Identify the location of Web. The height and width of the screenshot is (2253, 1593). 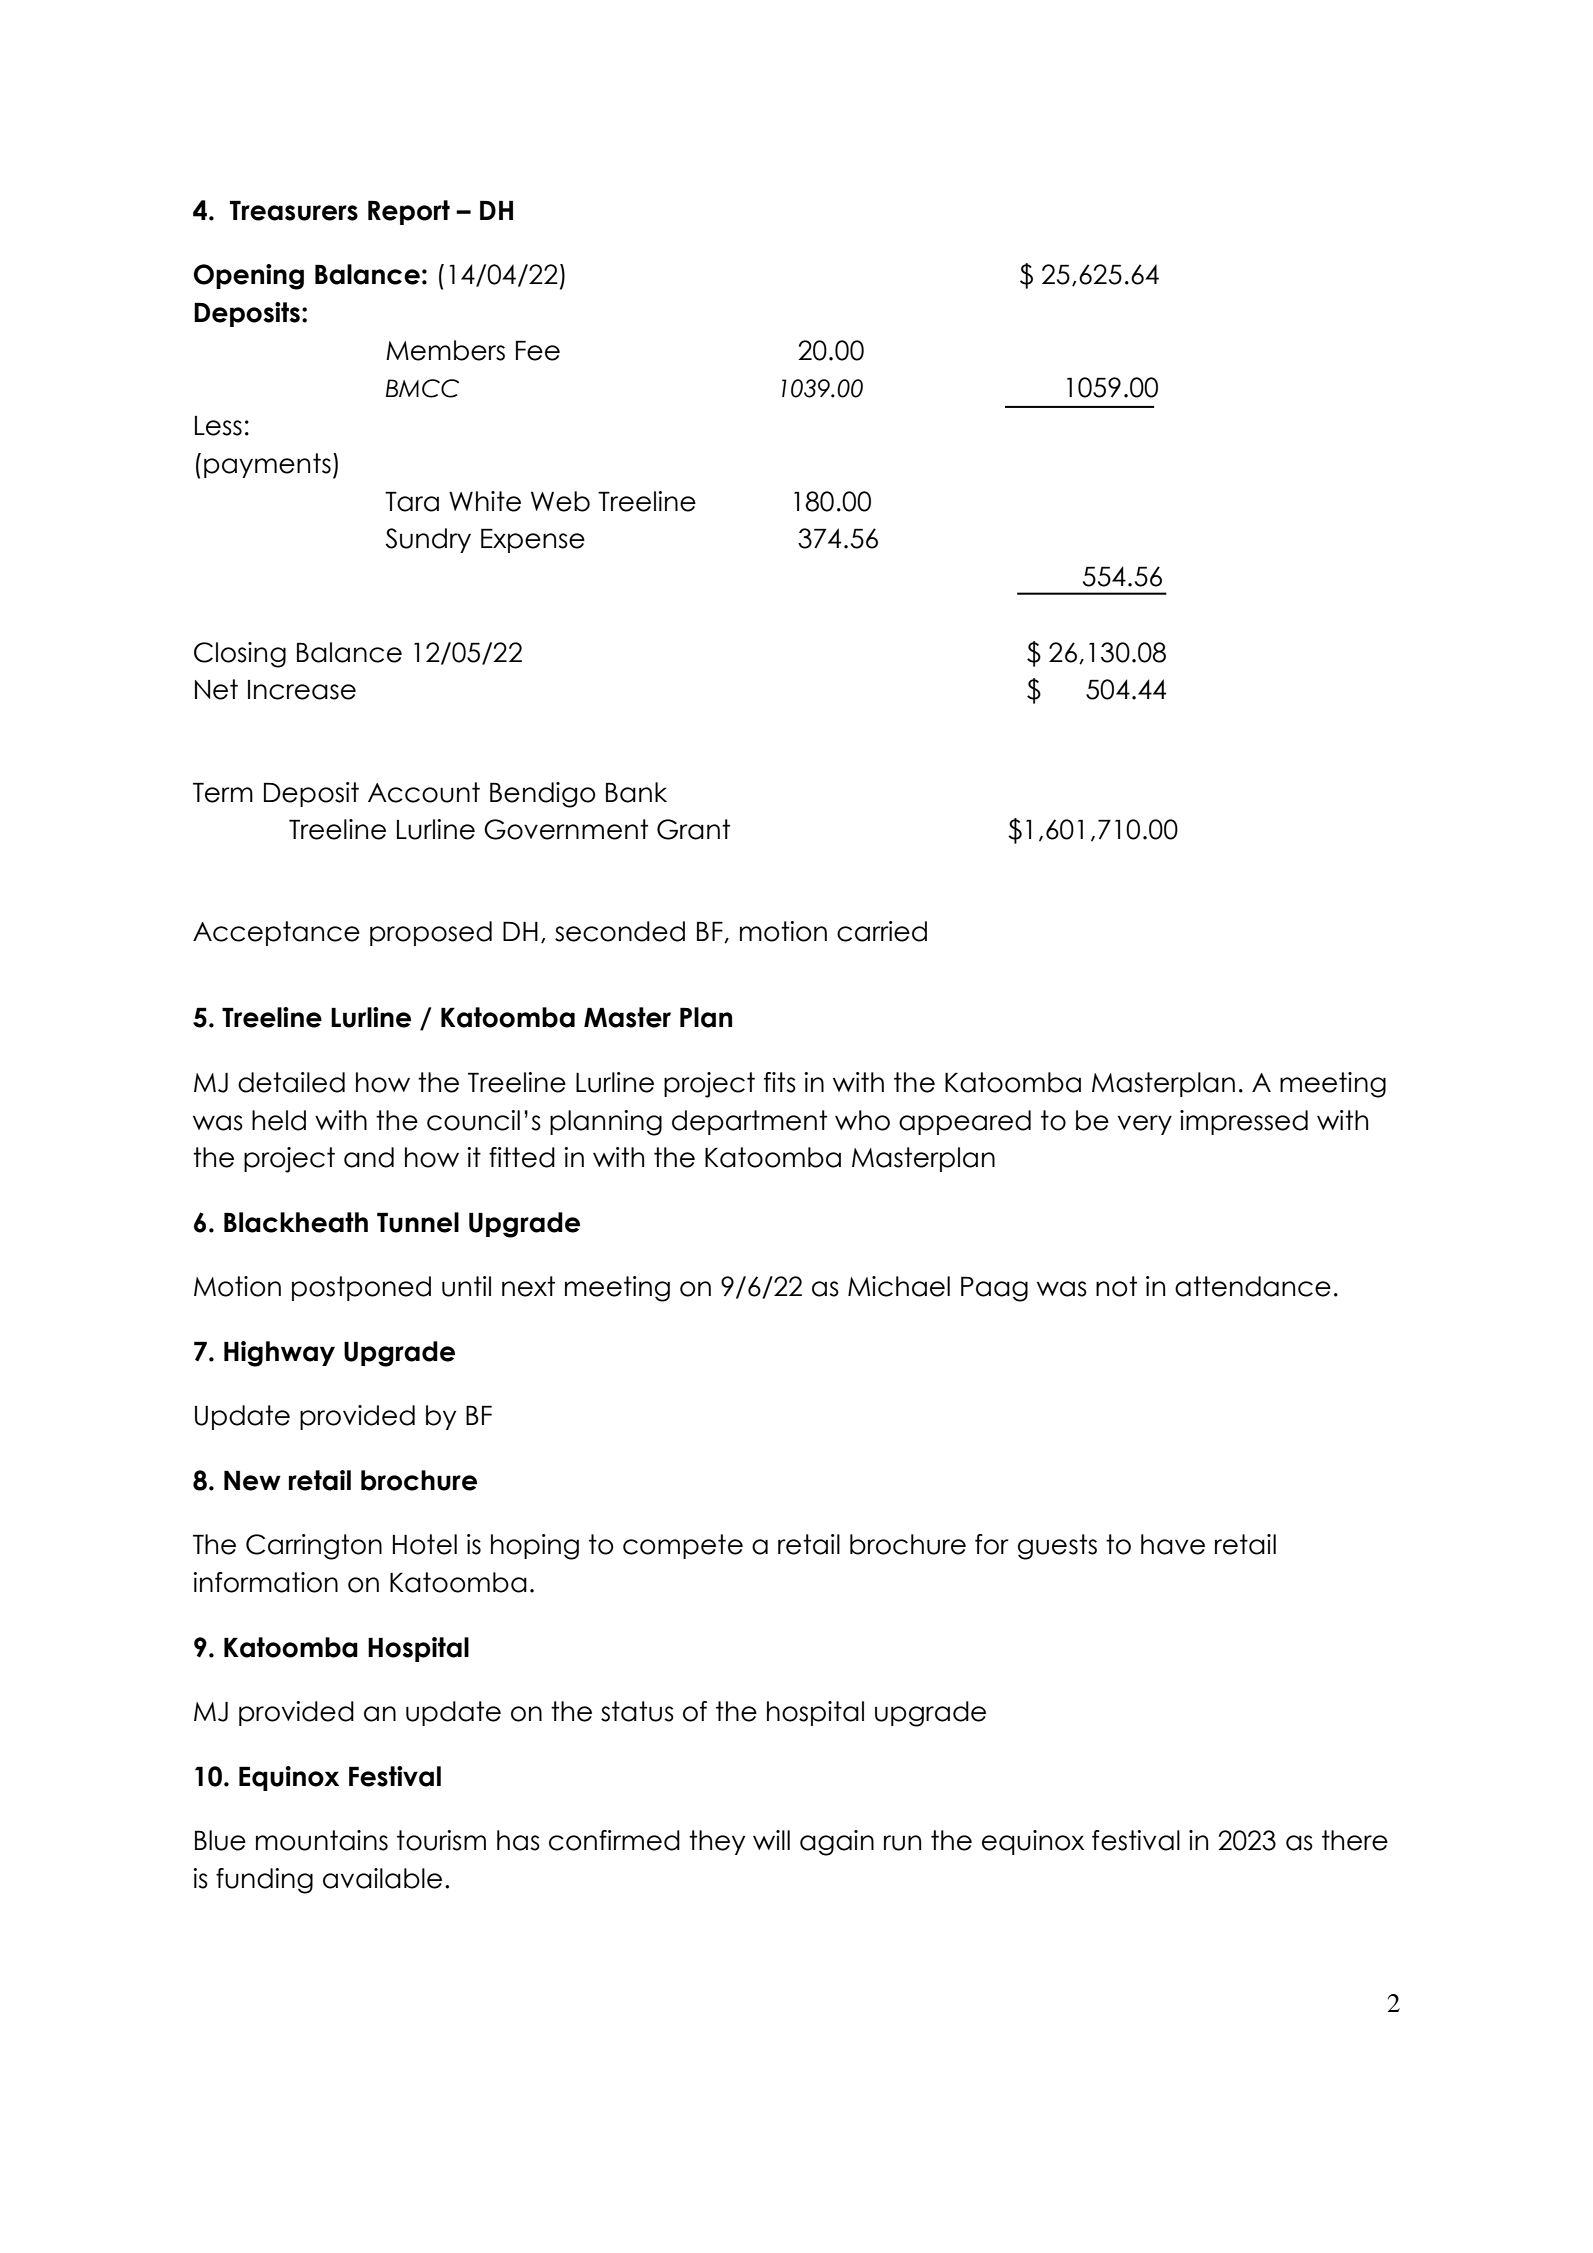
(560, 501).
